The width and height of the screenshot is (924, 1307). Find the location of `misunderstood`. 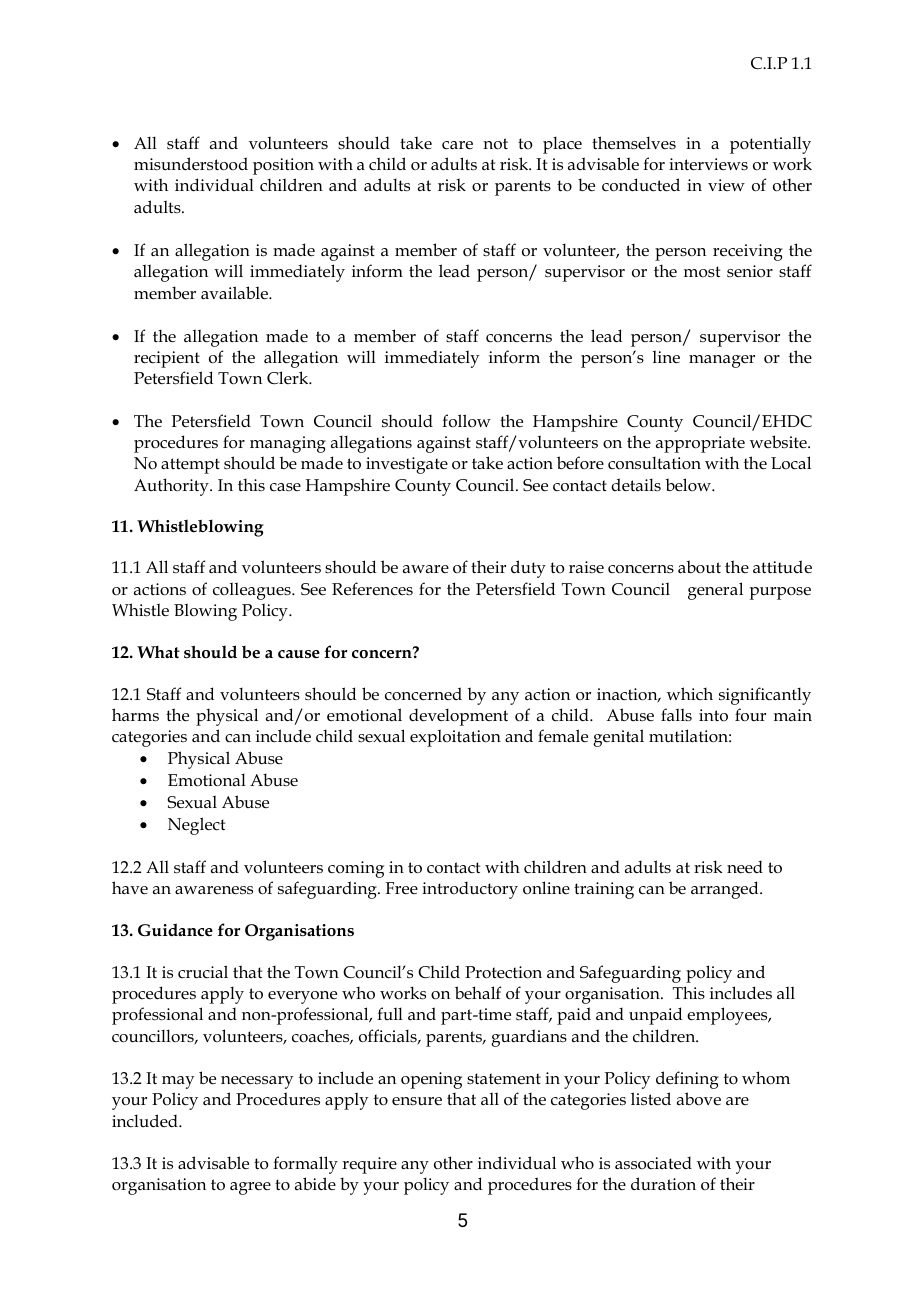

misunderstood is located at coordinates (191, 164).
